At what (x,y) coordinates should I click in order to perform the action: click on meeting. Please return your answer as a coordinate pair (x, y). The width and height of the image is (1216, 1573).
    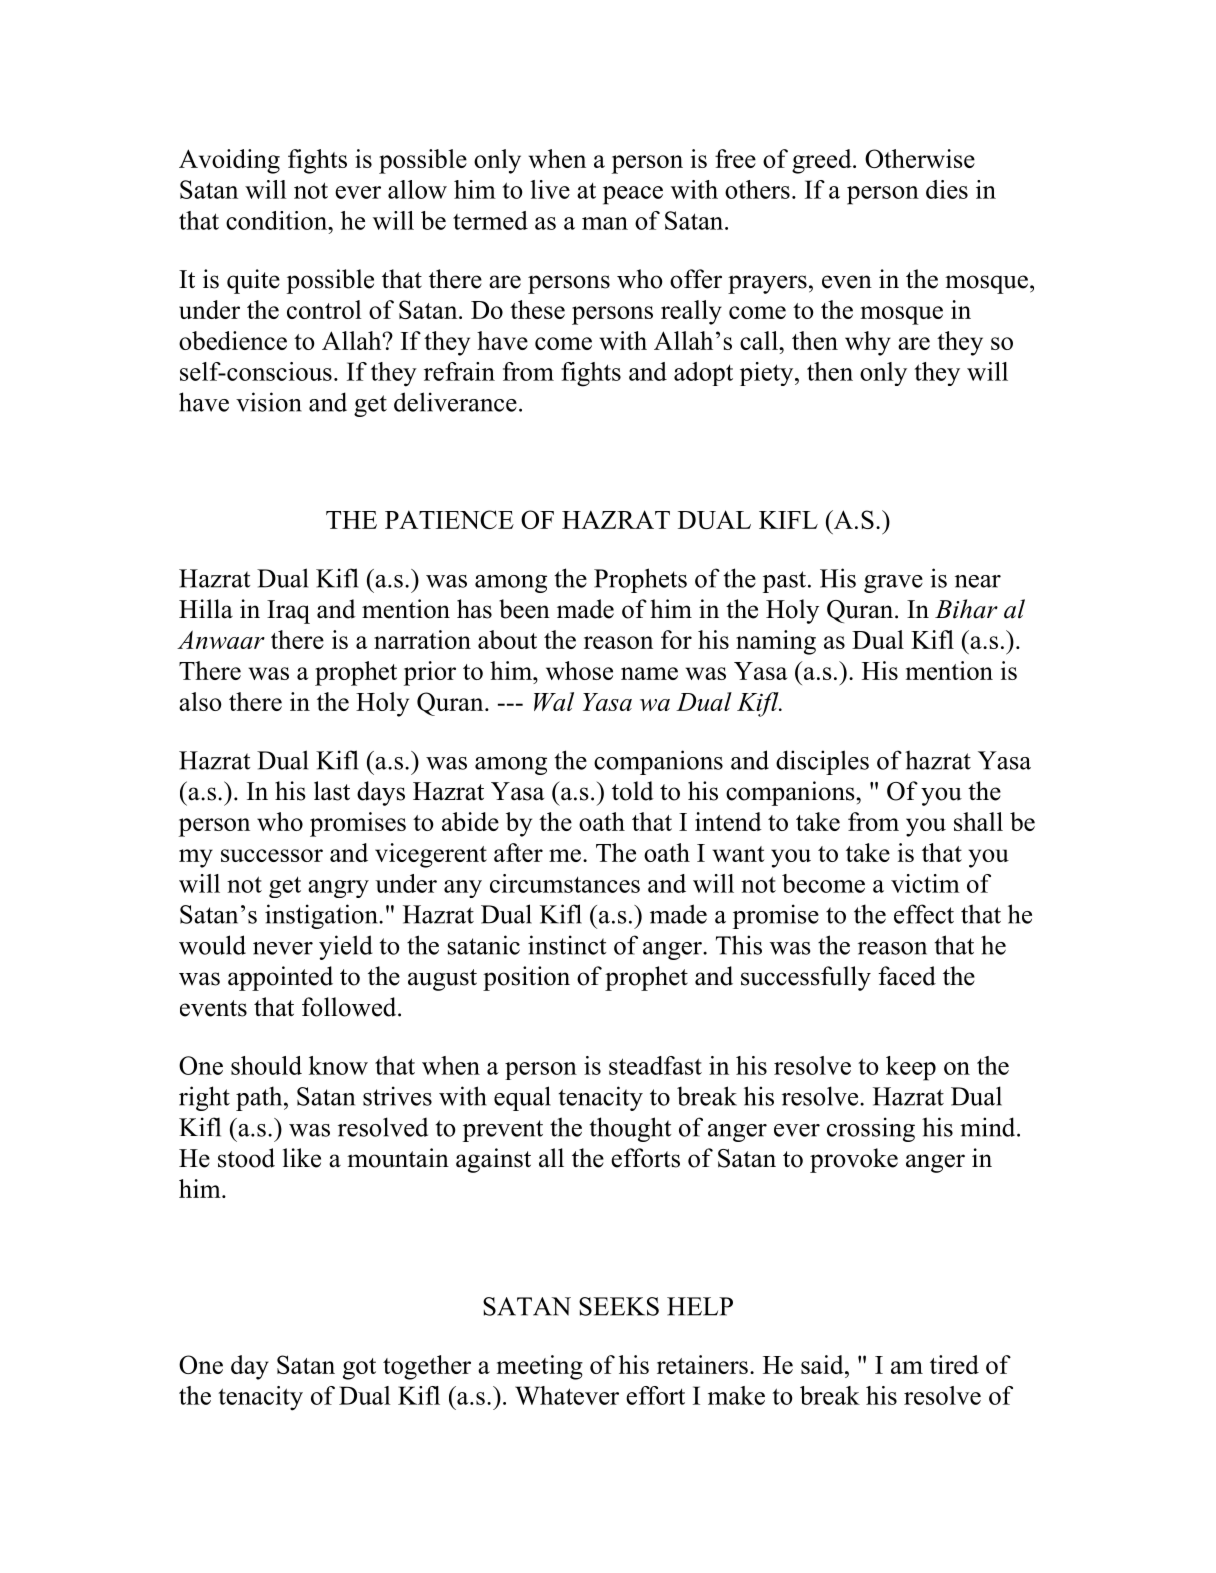
    Looking at the image, I should click on (540, 1367).
